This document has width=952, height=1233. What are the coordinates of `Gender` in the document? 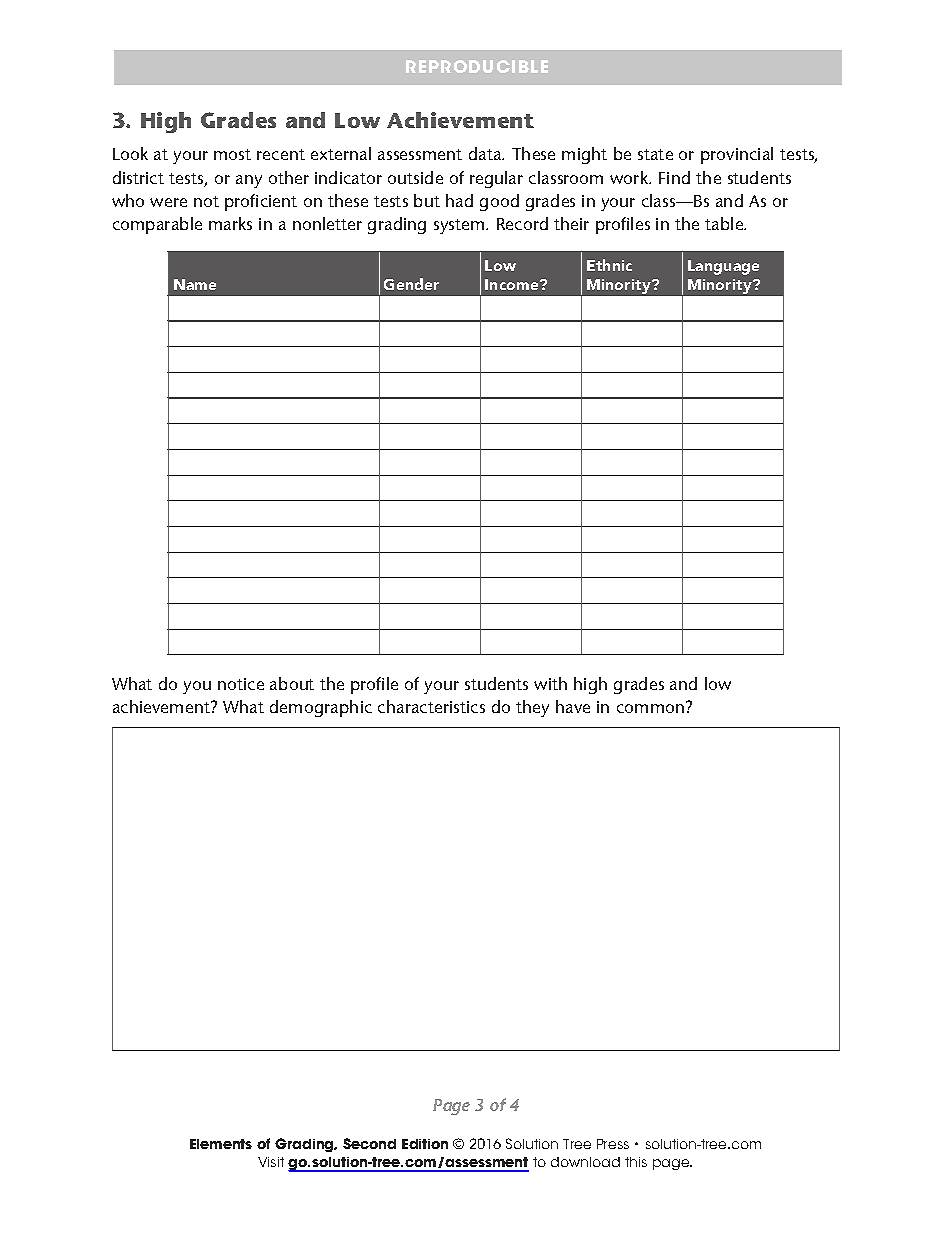 It's located at (411, 284).
